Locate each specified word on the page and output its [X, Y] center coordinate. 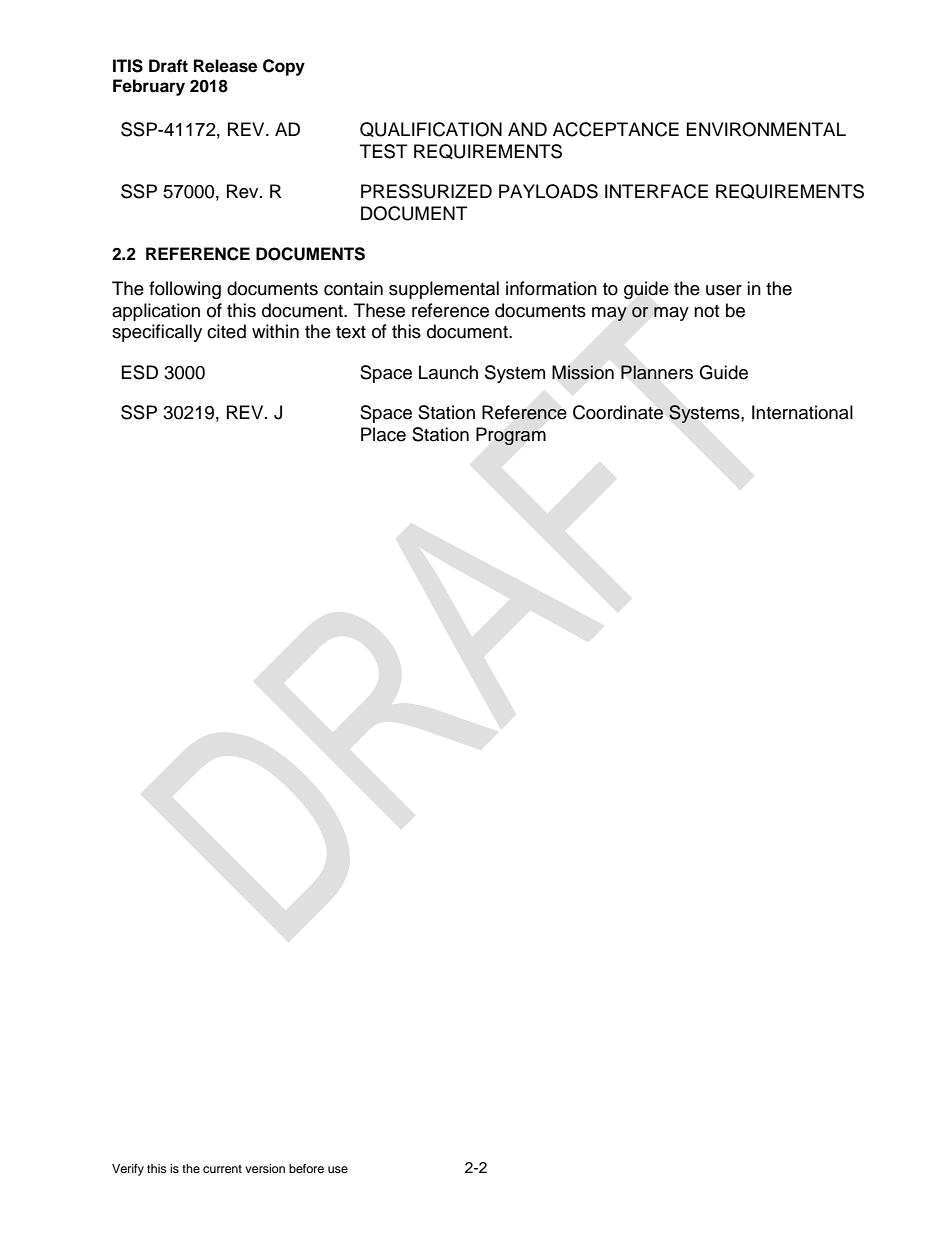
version [265, 1168]
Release [225, 66]
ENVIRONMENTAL [766, 129]
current [222, 1169]
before [306, 1168]
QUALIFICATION [431, 129]
